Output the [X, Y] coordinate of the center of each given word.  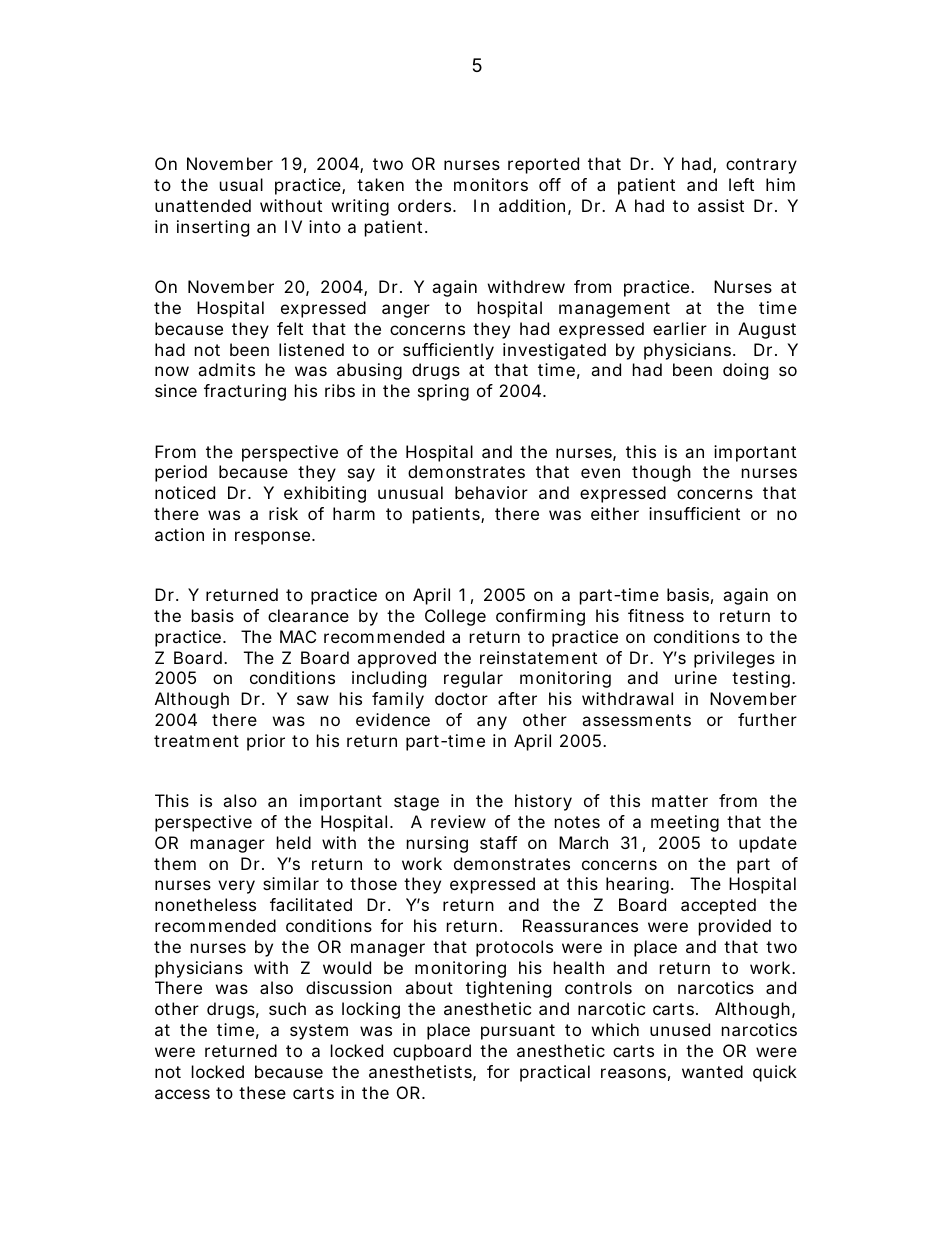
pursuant [518, 1032]
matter [680, 801]
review [458, 821]
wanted [712, 1071]
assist [721, 205]
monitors [491, 184]
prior [266, 742]
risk [283, 513]
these [262, 1092]
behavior [491, 492]
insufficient [694, 513]
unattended [203, 205]
